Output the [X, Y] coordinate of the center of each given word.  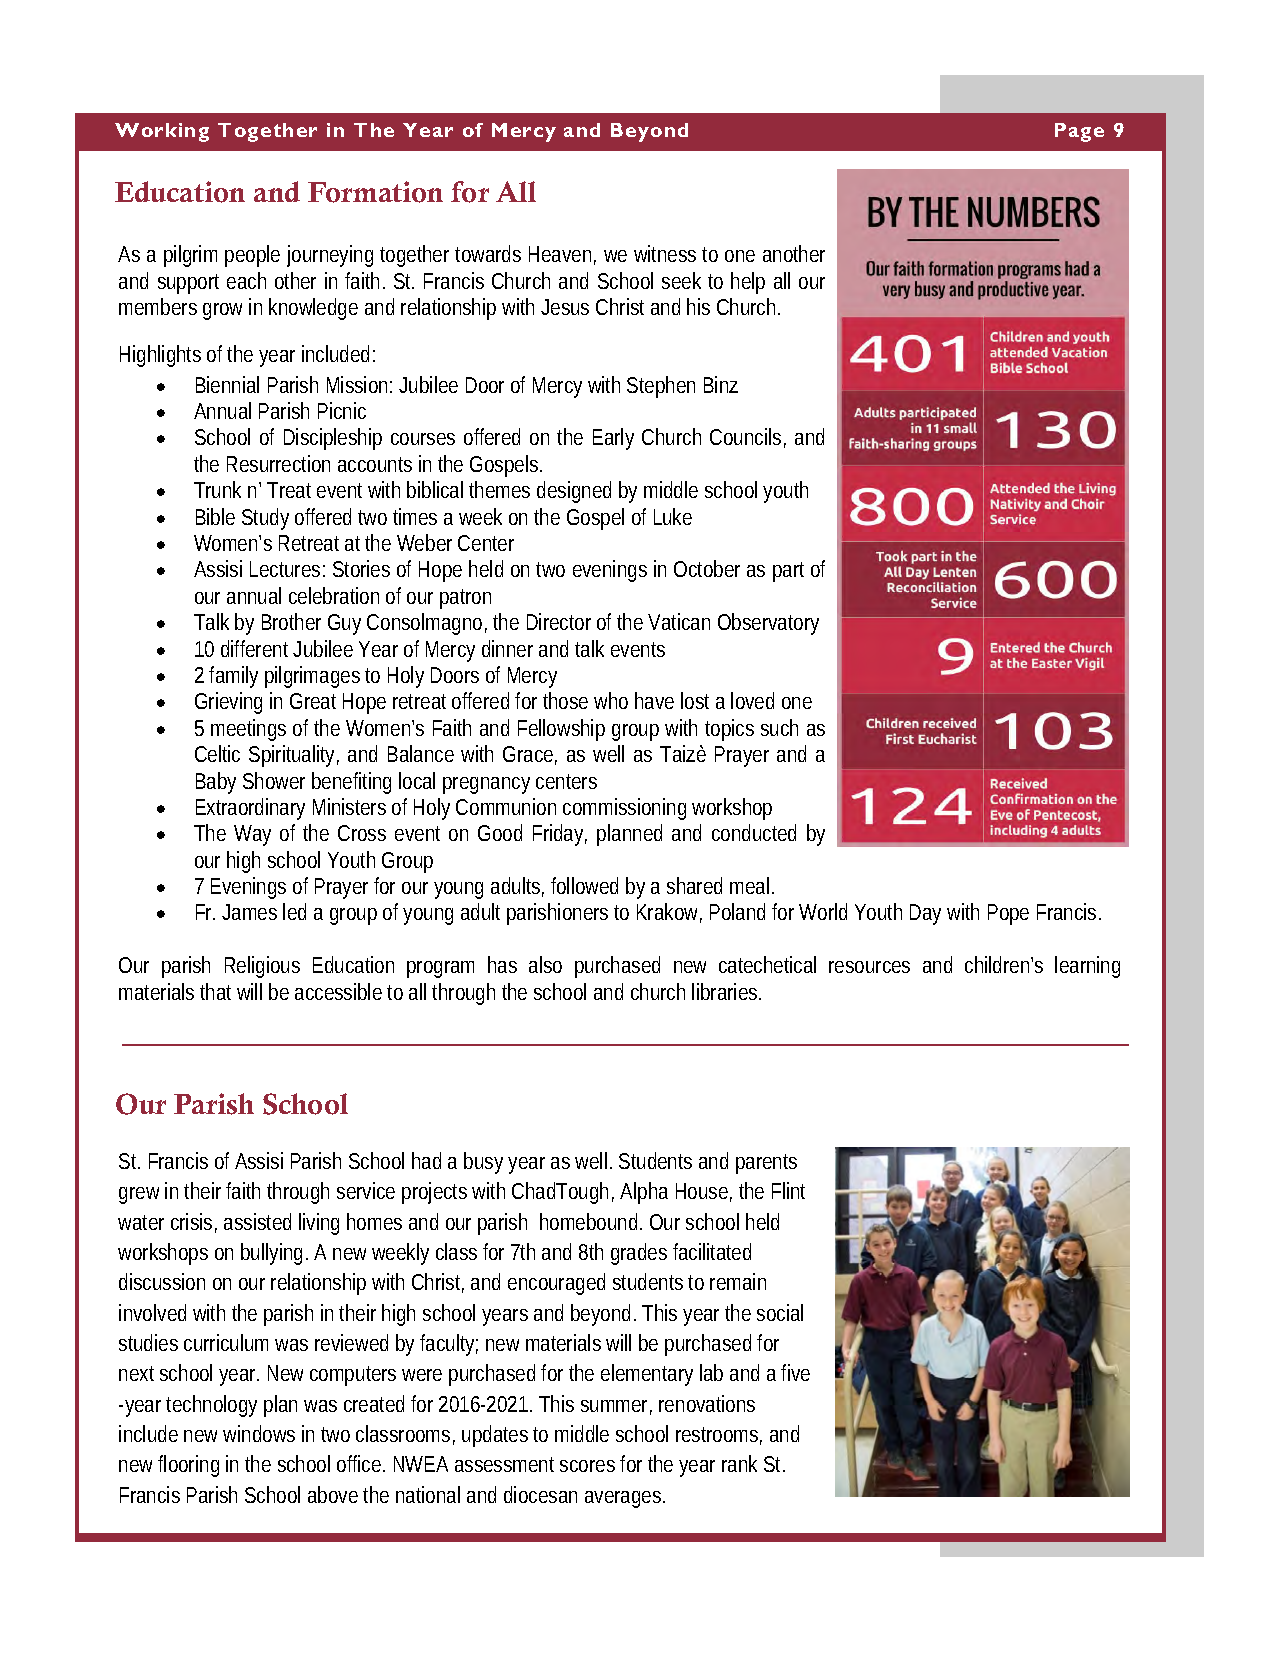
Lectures [287, 569]
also [545, 964]
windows [259, 1433]
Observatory [768, 624]
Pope [1008, 914]
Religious [262, 967]
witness [665, 253]
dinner [507, 648]
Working [162, 132]
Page [1079, 132]
